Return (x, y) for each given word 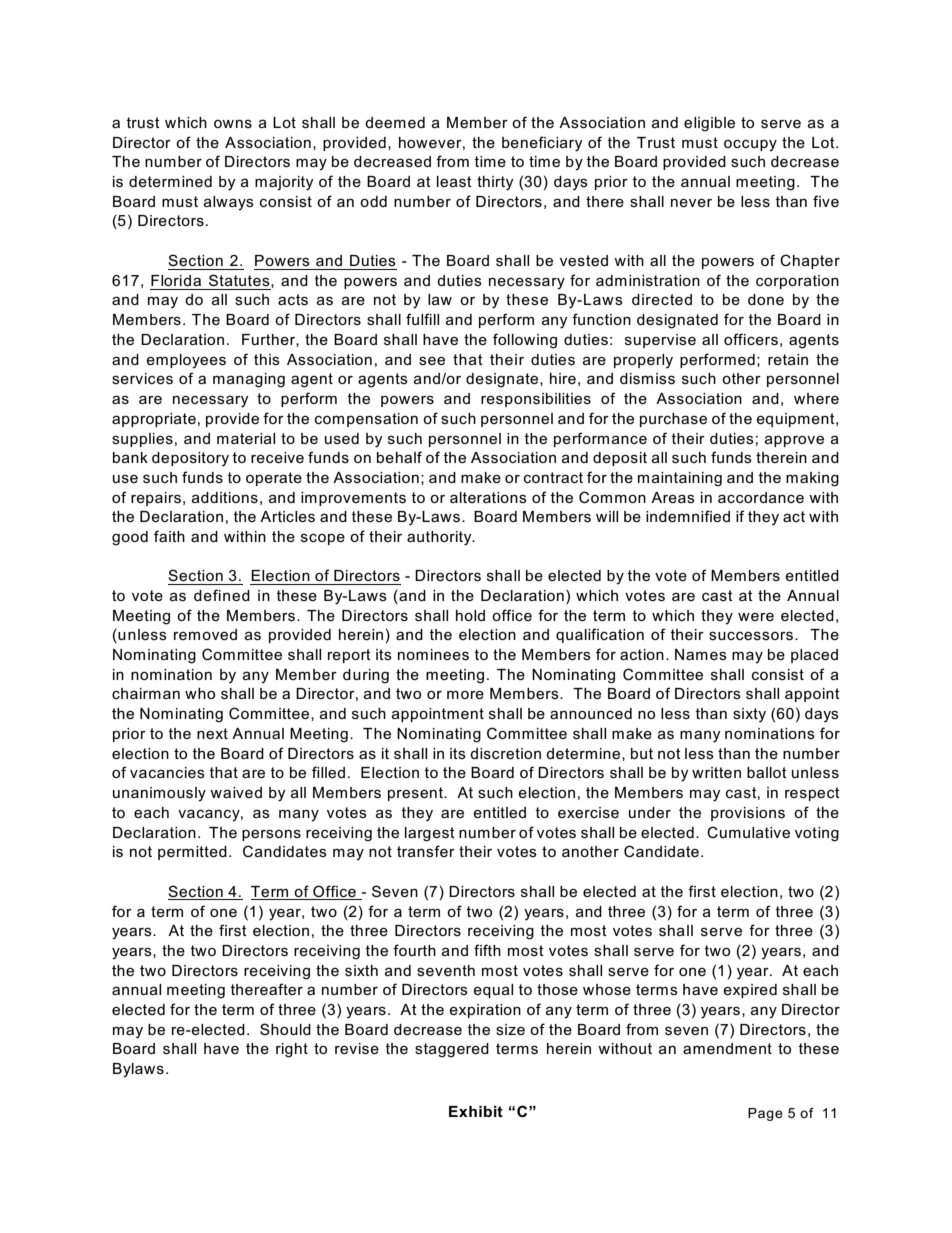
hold (470, 615)
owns (233, 124)
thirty (495, 183)
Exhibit (476, 1111)
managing (249, 380)
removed (205, 634)
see (432, 360)
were (756, 617)
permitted (192, 853)
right (292, 1050)
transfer (426, 851)
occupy (750, 146)
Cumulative (748, 832)
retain (788, 359)
